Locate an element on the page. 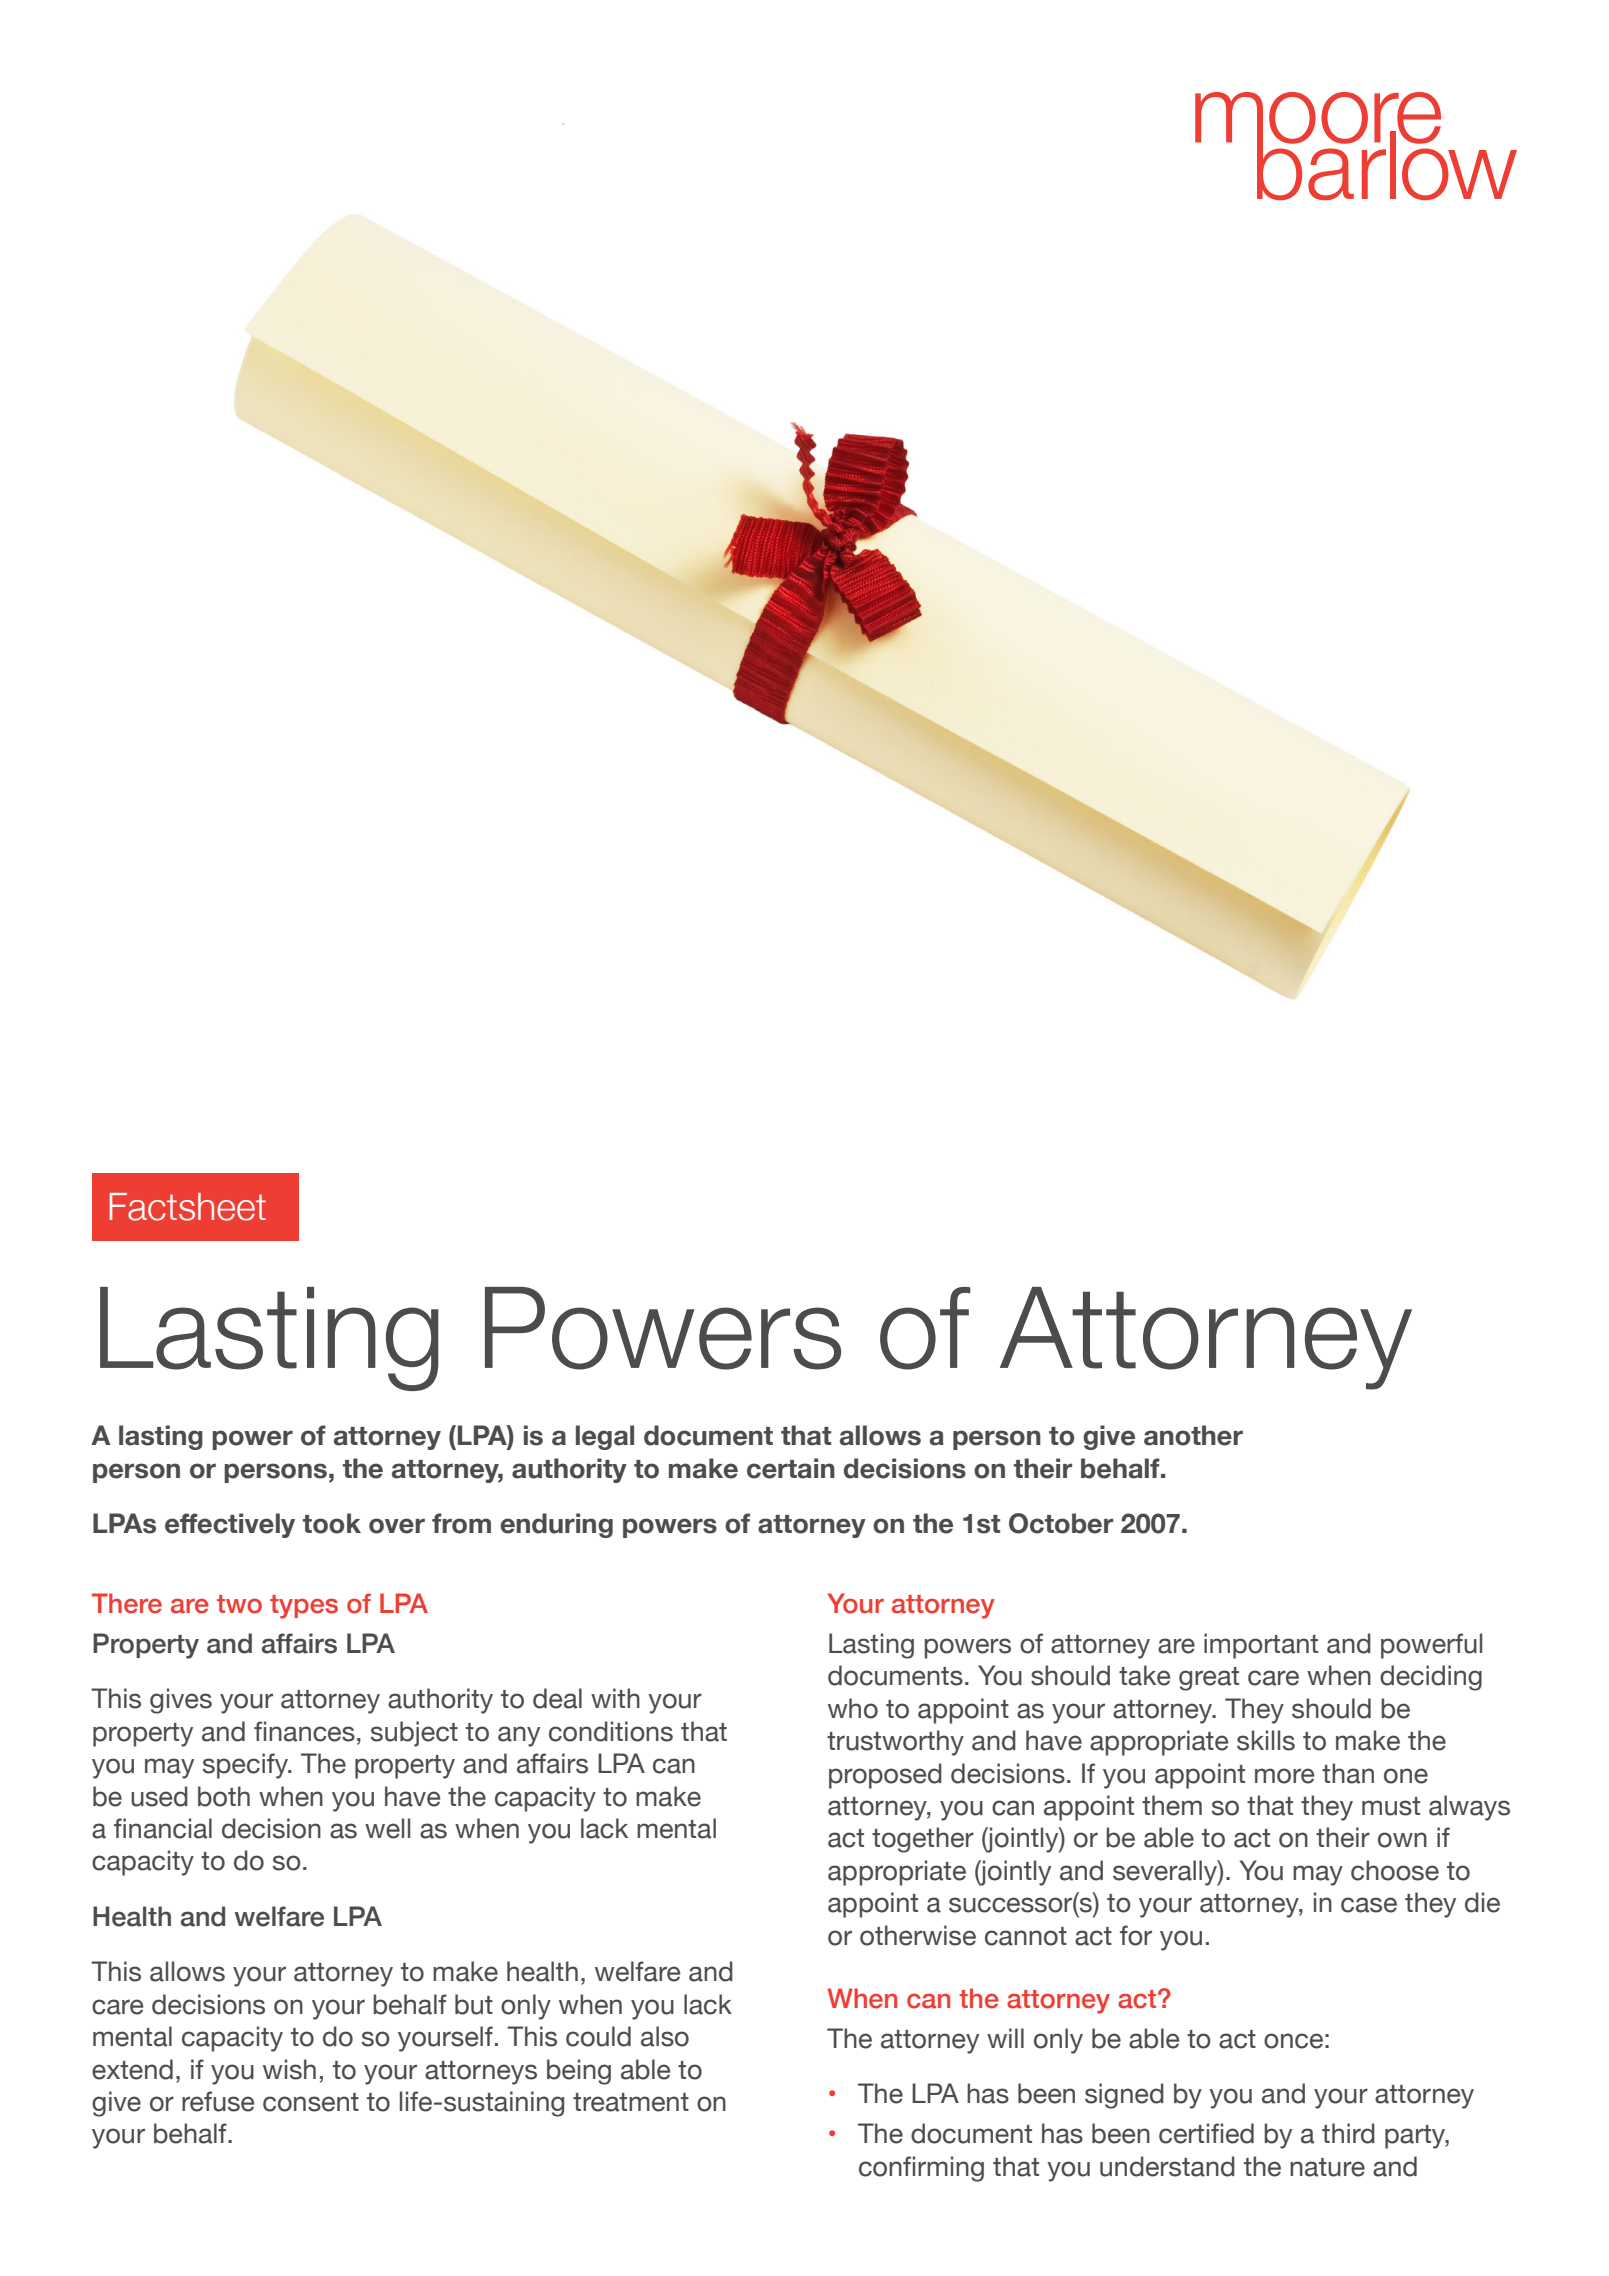  enduring is located at coordinates (556, 1525).
